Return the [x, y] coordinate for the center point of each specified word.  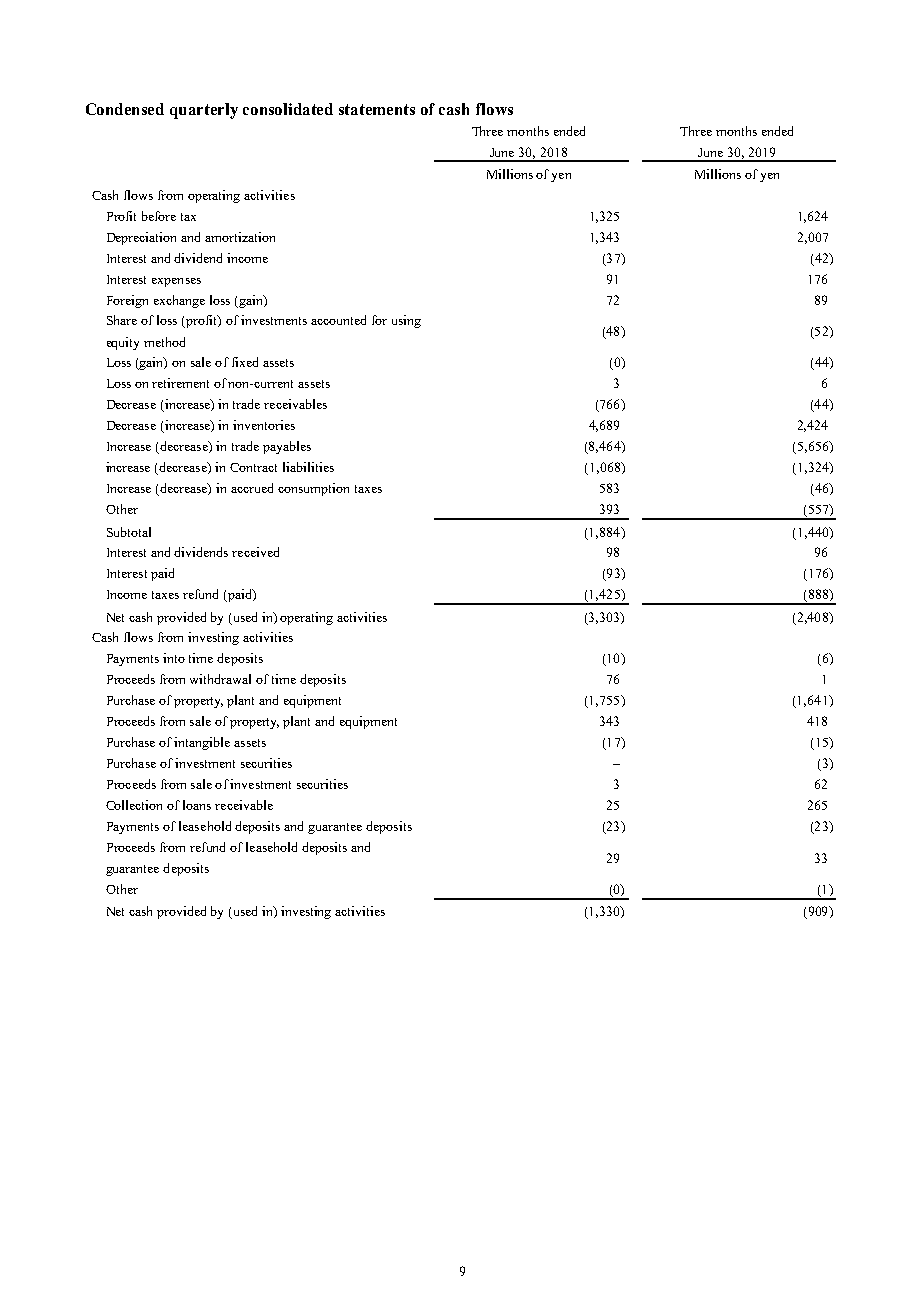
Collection [134, 805]
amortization [240, 237]
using [406, 321]
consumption [313, 489]
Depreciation [141, 238]
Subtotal [129, 532]
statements [377, 109]
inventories [264, 425]
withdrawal [220, 679]
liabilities [308, 467]
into [174, 658]
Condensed [125, 109]
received [255, 552]
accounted [338, 320]
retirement [180, 383]
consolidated [288, 109]
